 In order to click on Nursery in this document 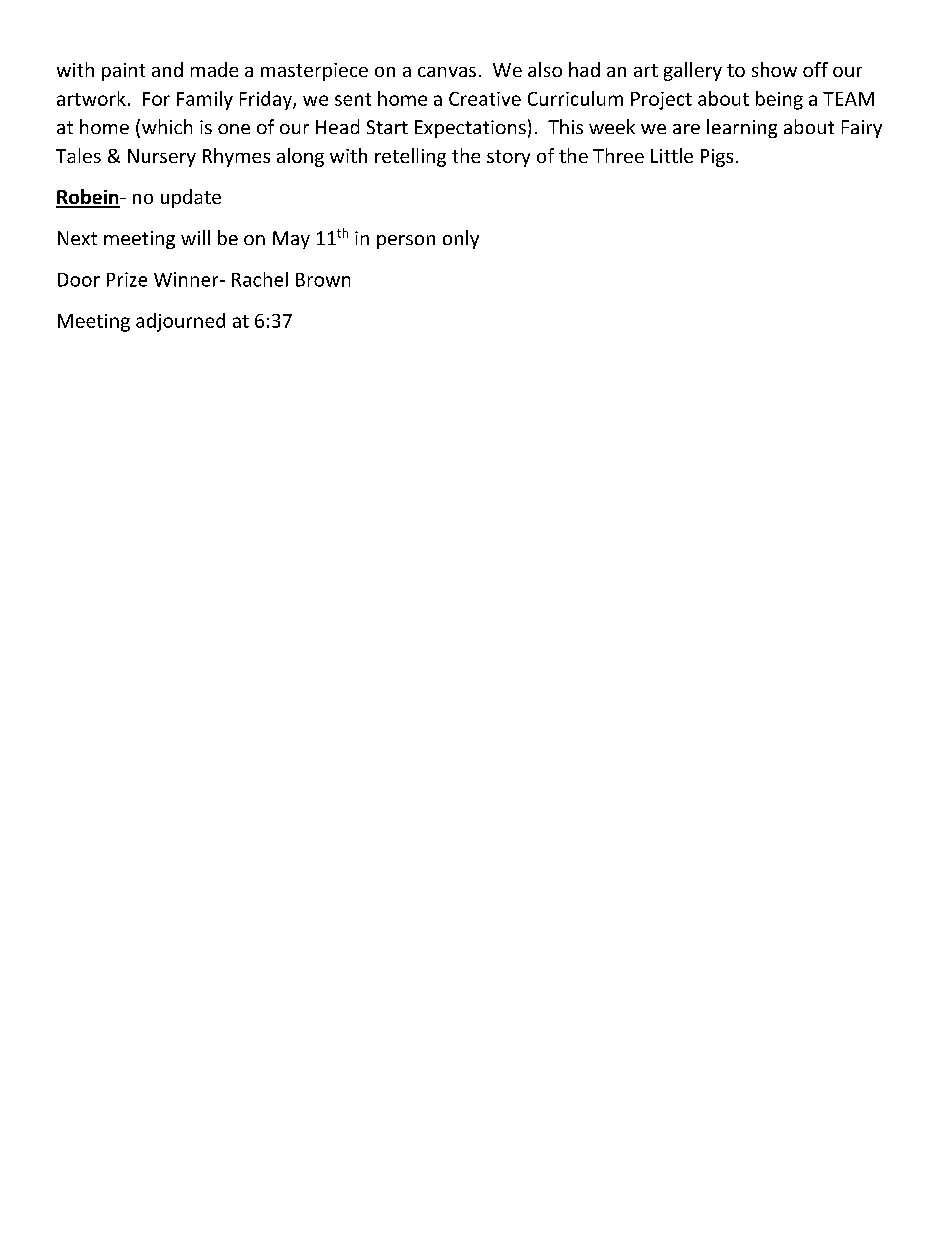, I will do `click(162, 158)`.
